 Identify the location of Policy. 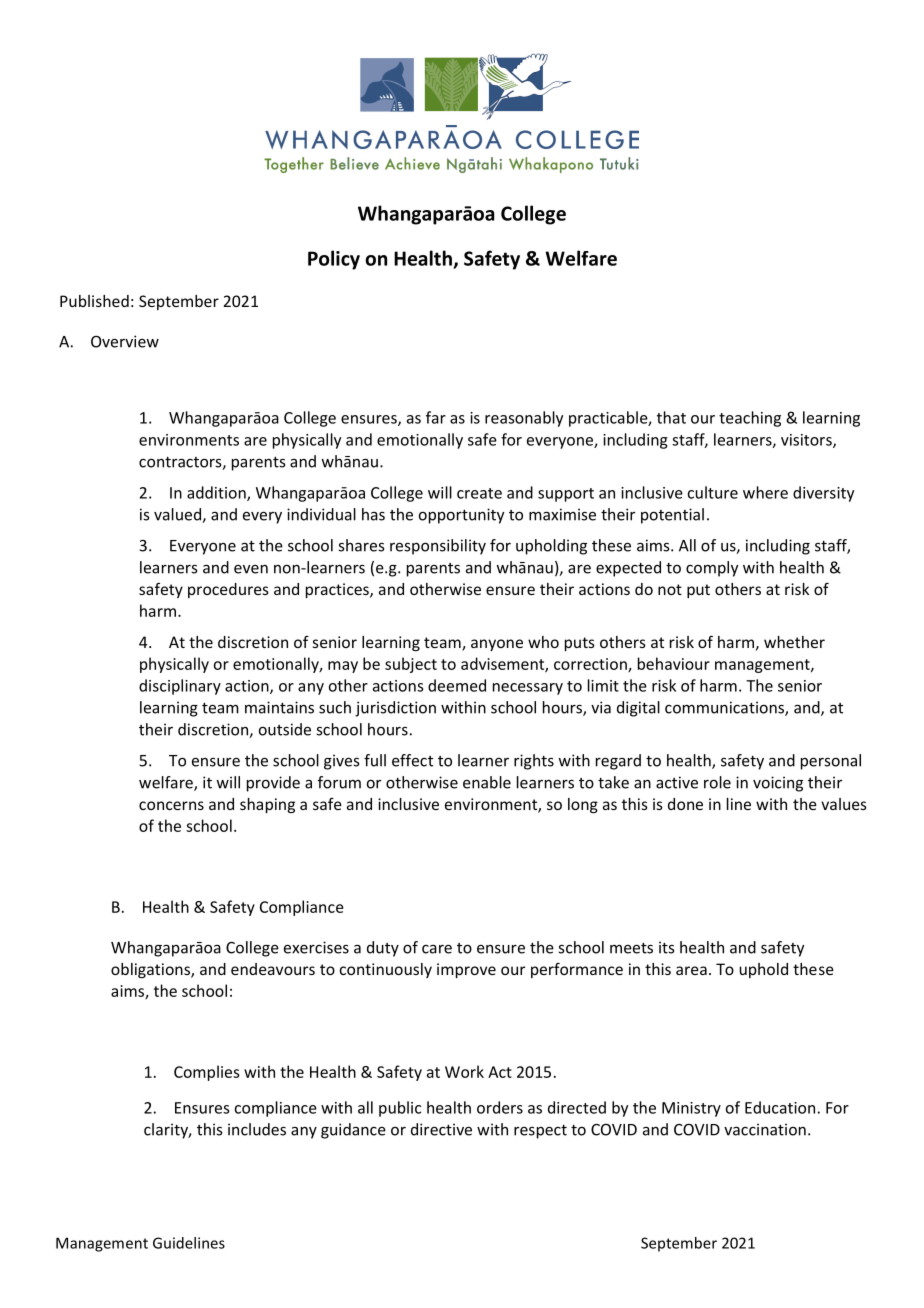
(334, 260).
